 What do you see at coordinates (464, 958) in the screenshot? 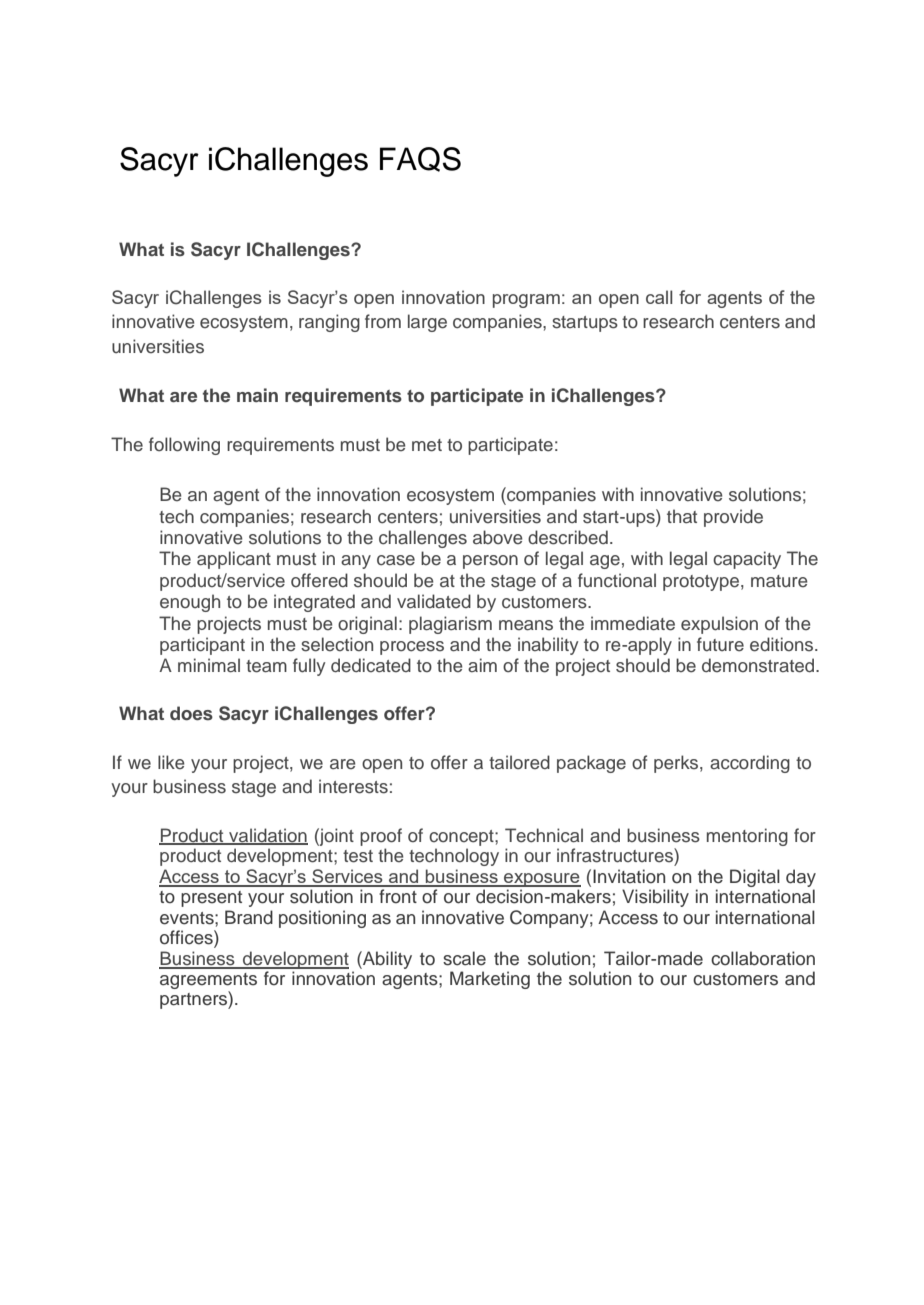
I see `scale` at bounding box center [464, 958].
